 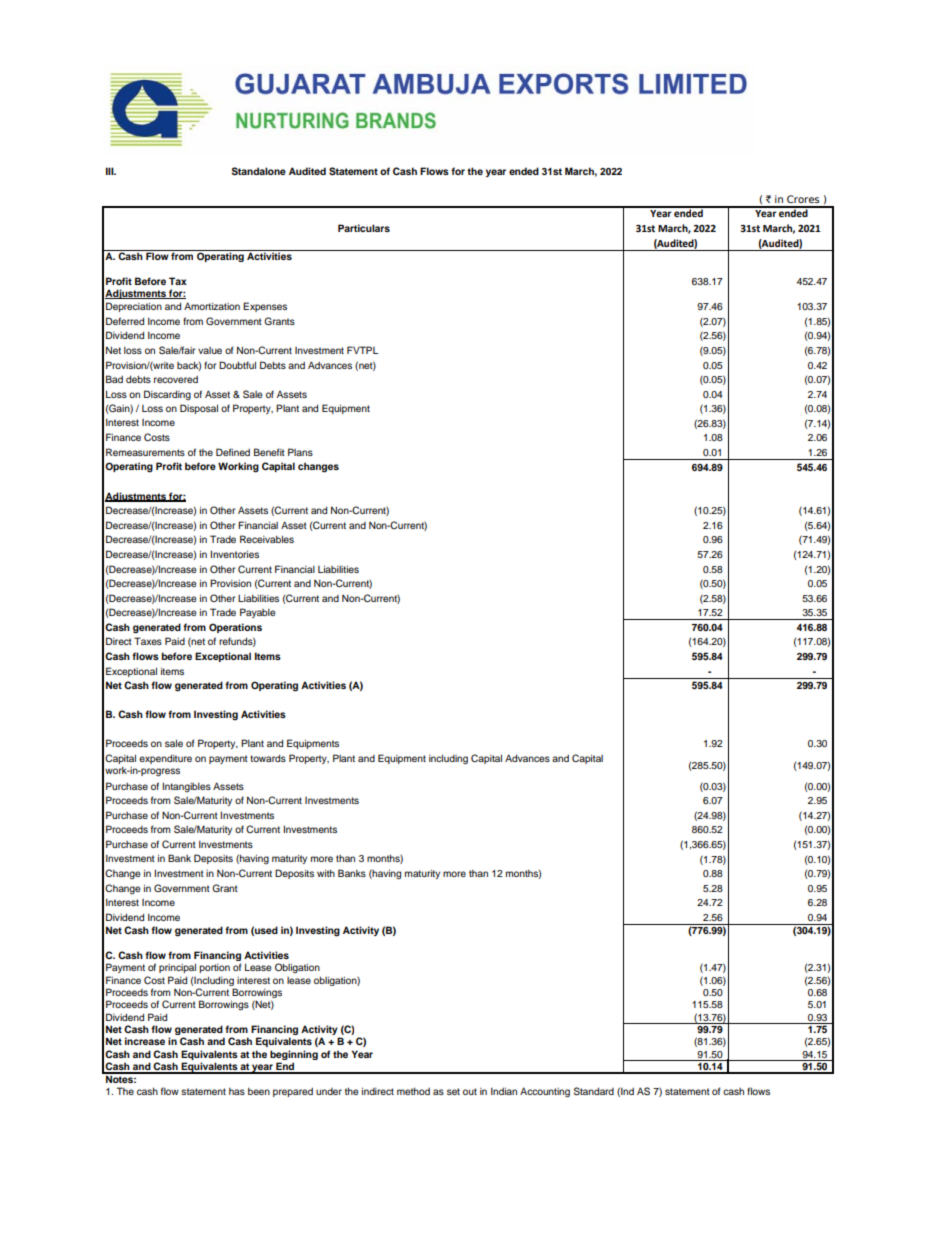 I want to click on Accounting, so click(x=545, y=1092).
